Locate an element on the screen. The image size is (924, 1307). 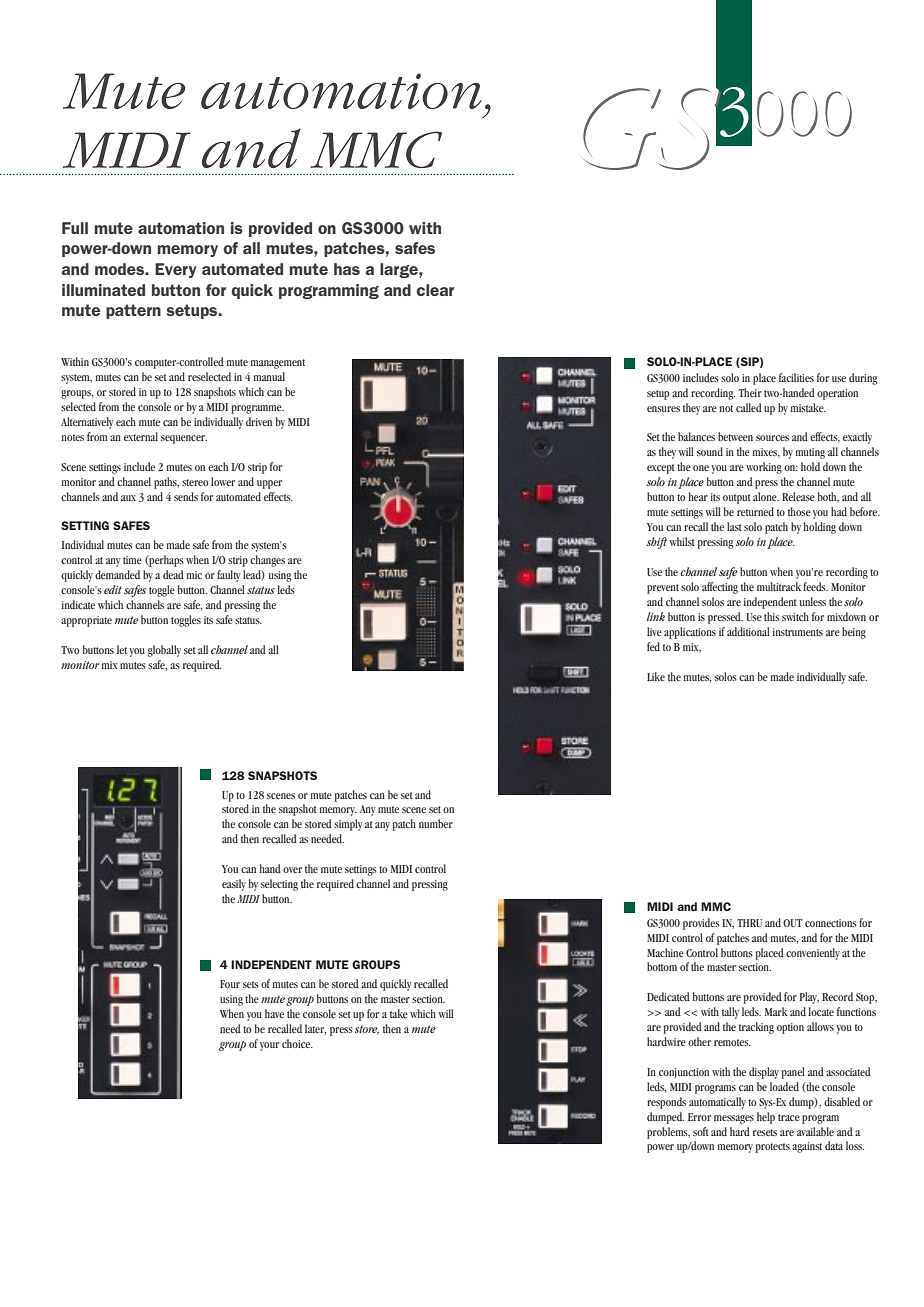
facilities is located at coordinates (796, 377).
